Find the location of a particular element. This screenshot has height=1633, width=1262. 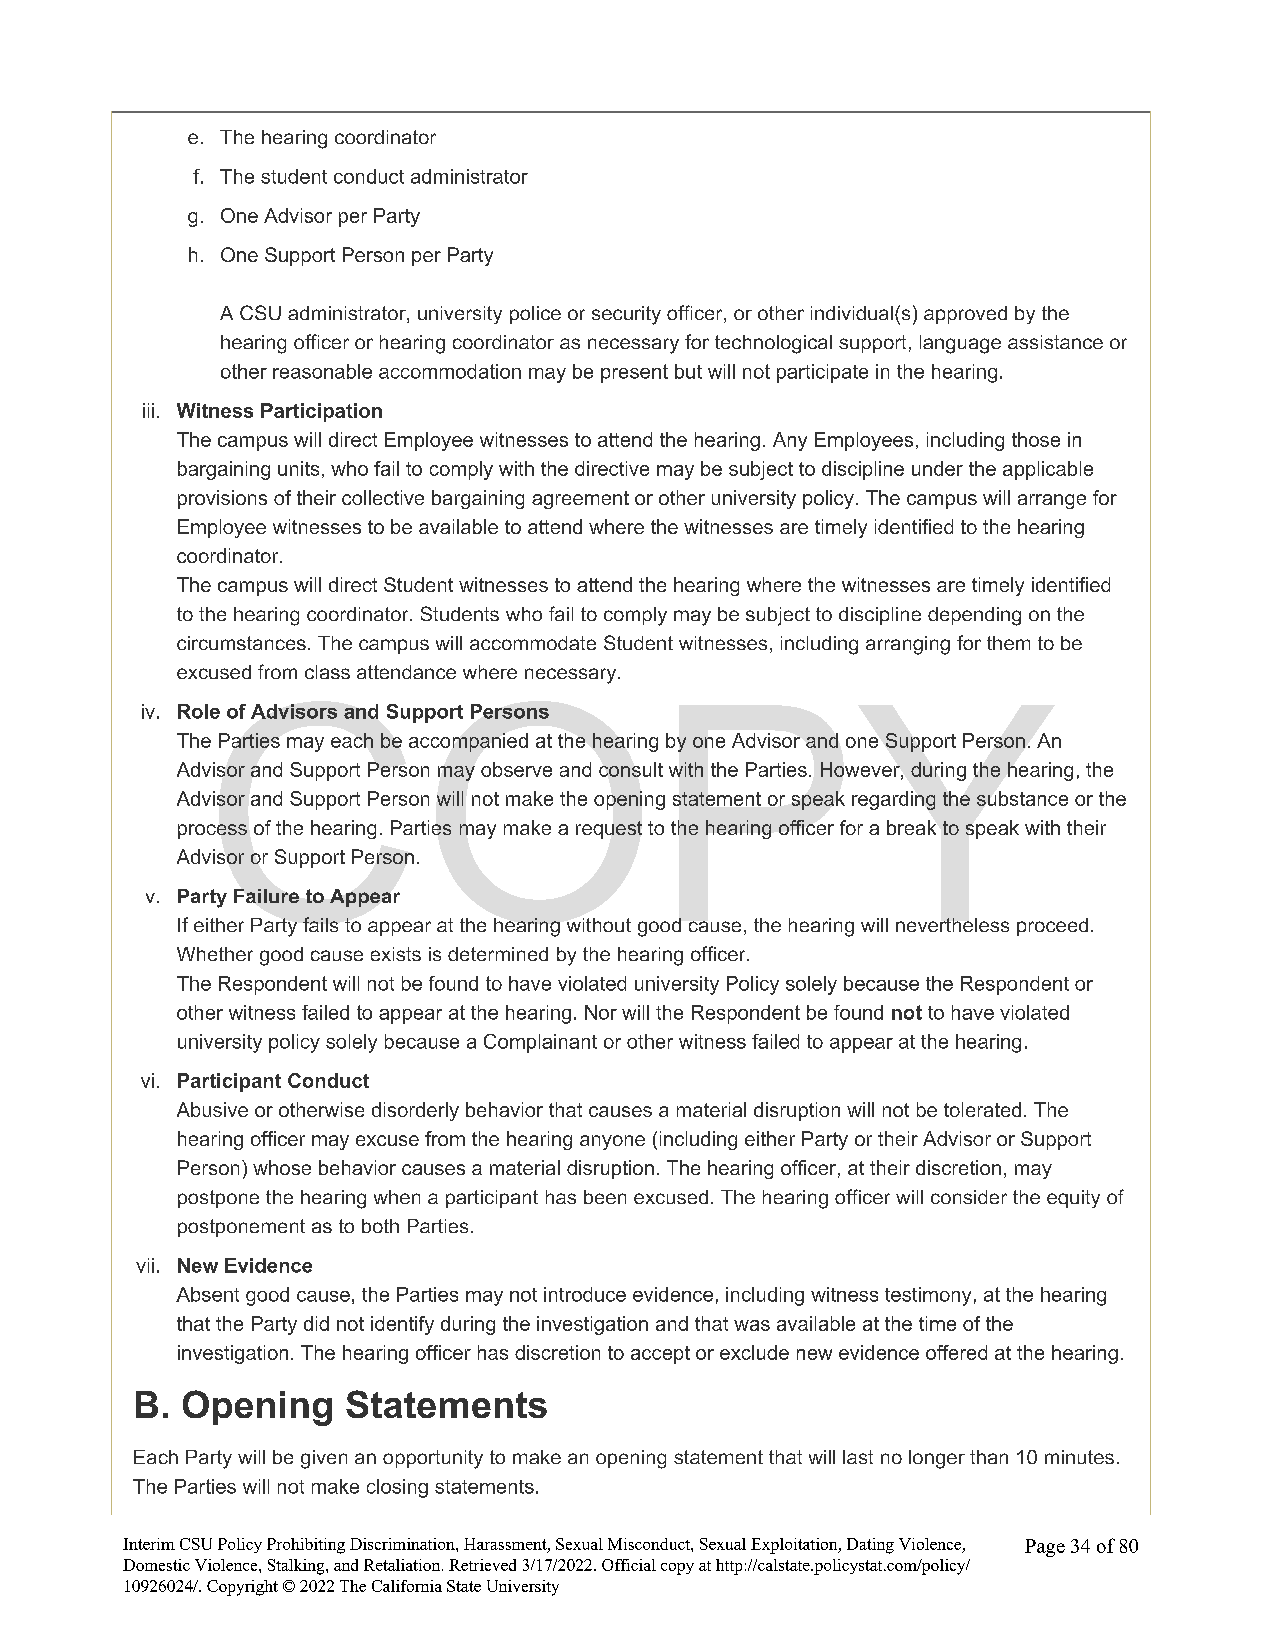

Role is located at coordinates (199, 711).
